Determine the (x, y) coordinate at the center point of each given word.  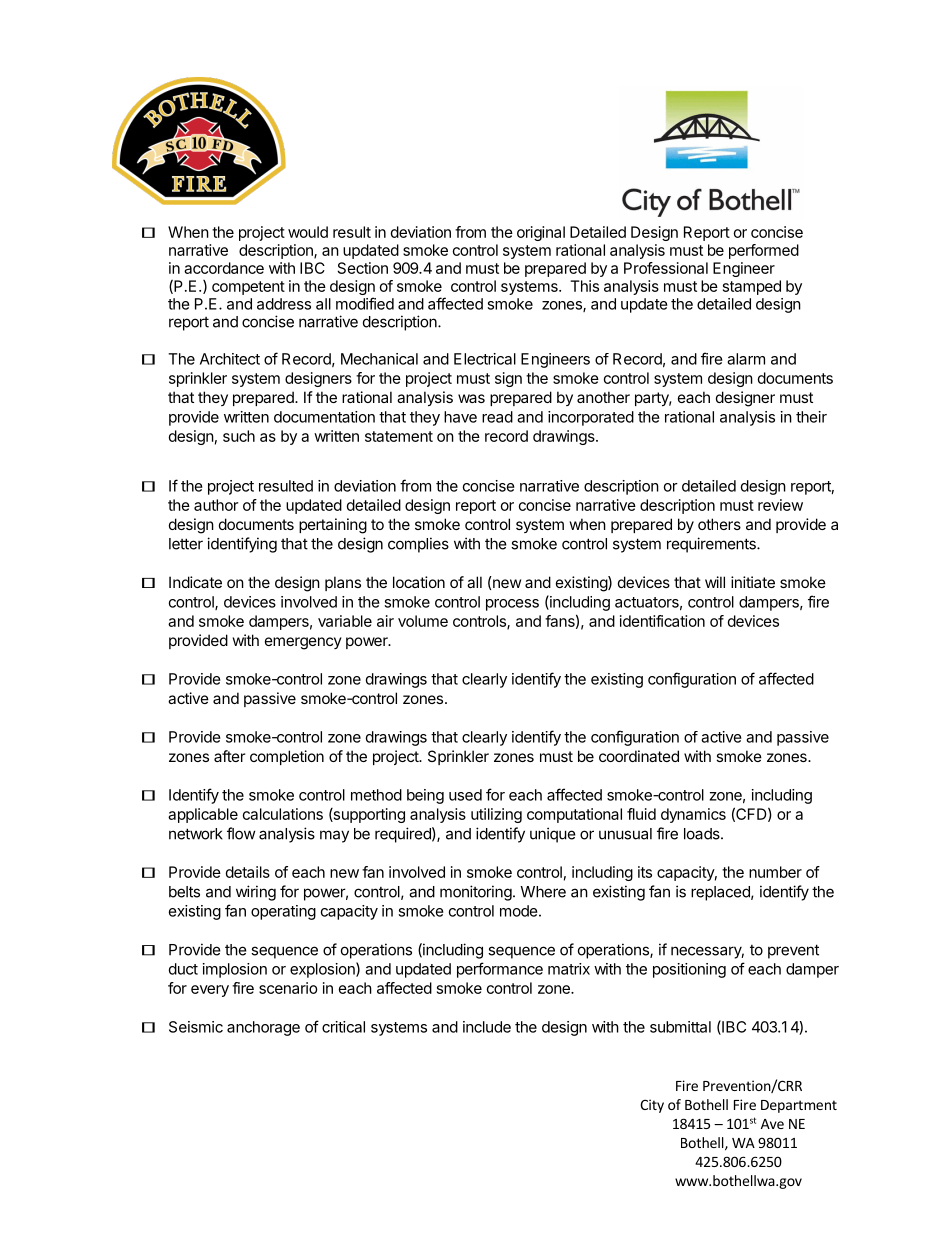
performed (764, 251)
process (512, 605)
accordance (224, 268)
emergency (303, 643)
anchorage (263, 1028)
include (487, 1027)
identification (662, 621)
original (541, 233)
